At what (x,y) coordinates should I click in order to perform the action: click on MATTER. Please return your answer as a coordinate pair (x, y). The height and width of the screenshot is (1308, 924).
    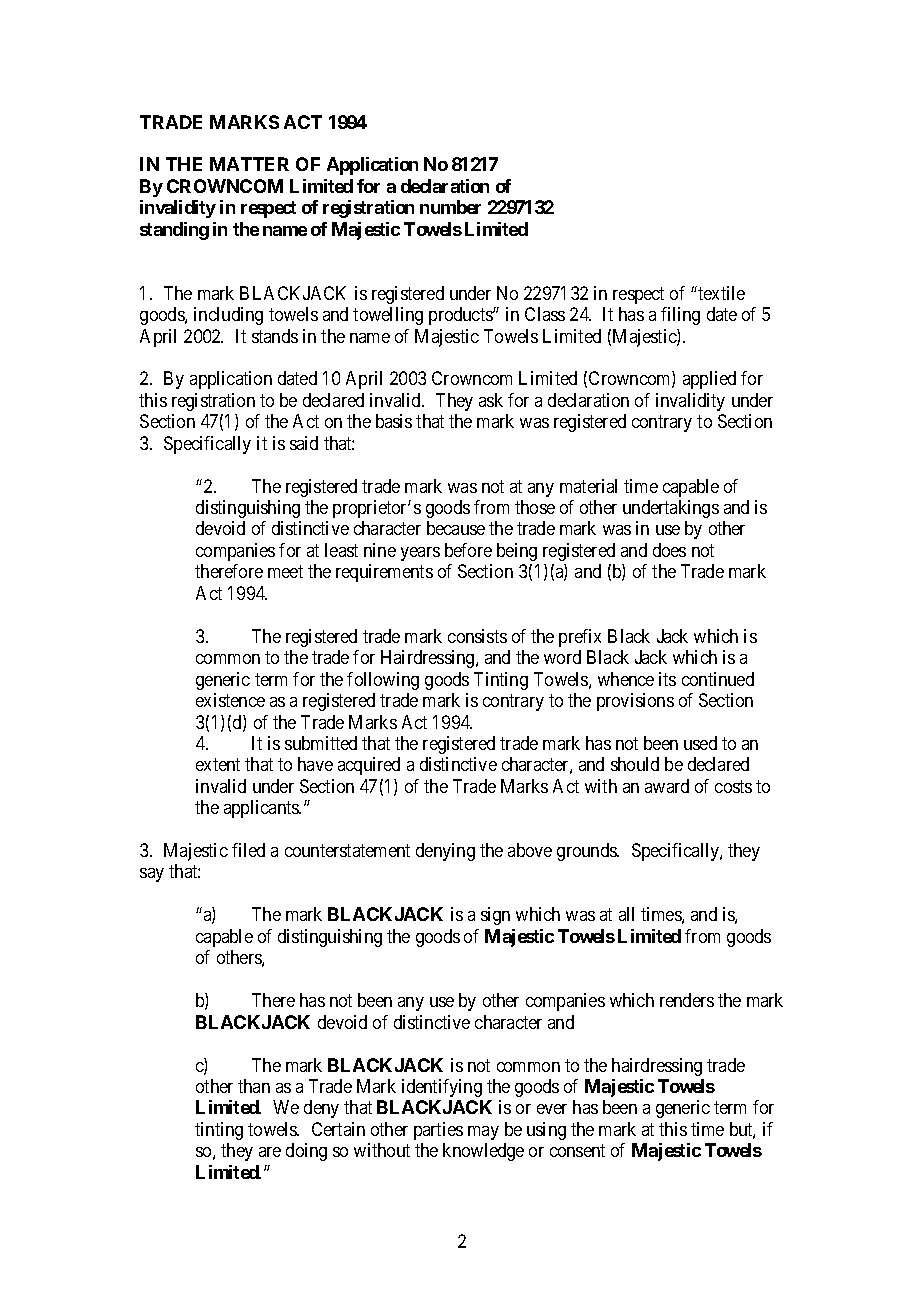
    Looking at the image, I should click on (249, 164).
